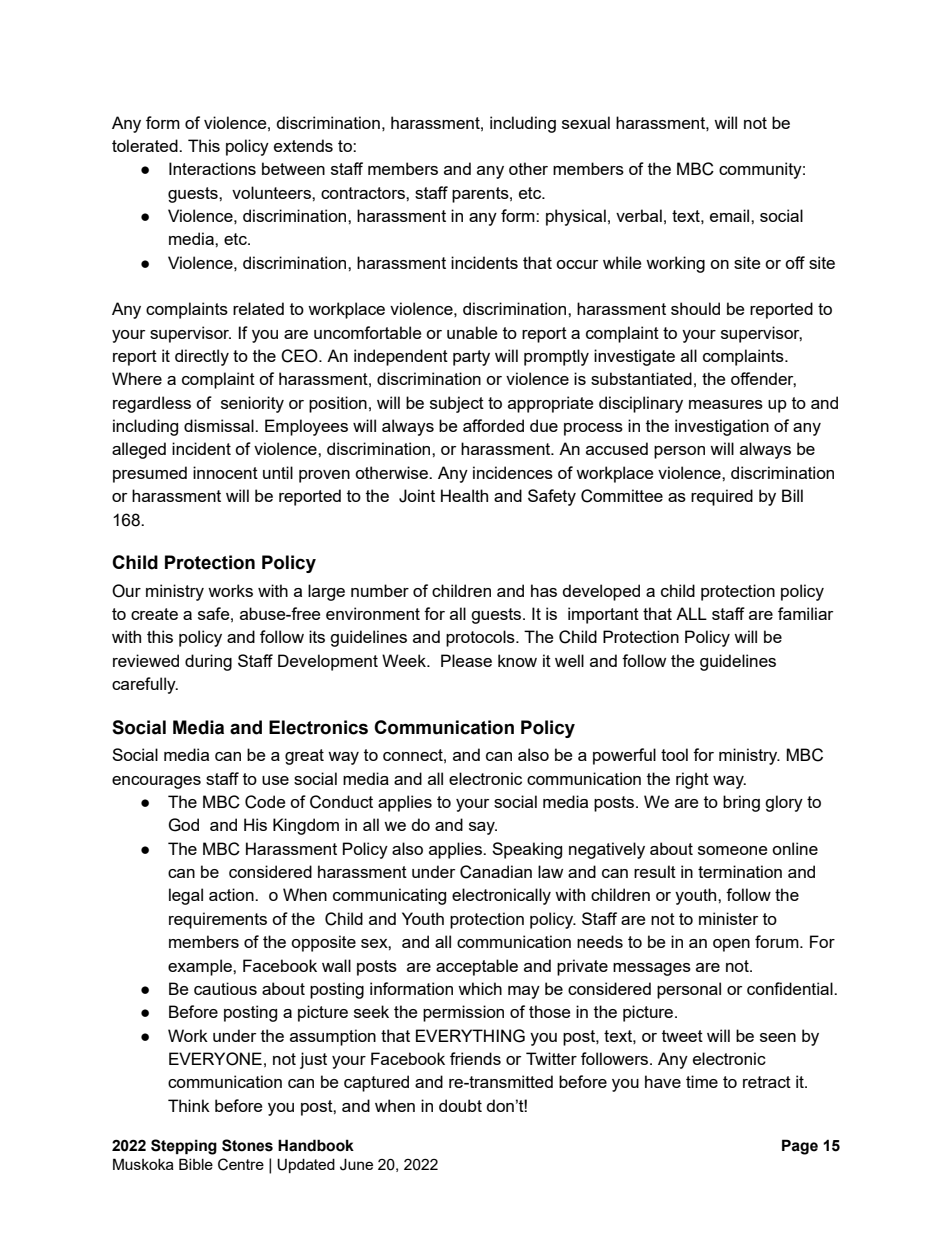 The width and height of the image is (952, 1233). I want to click on doubt, so click(460, 1105).
